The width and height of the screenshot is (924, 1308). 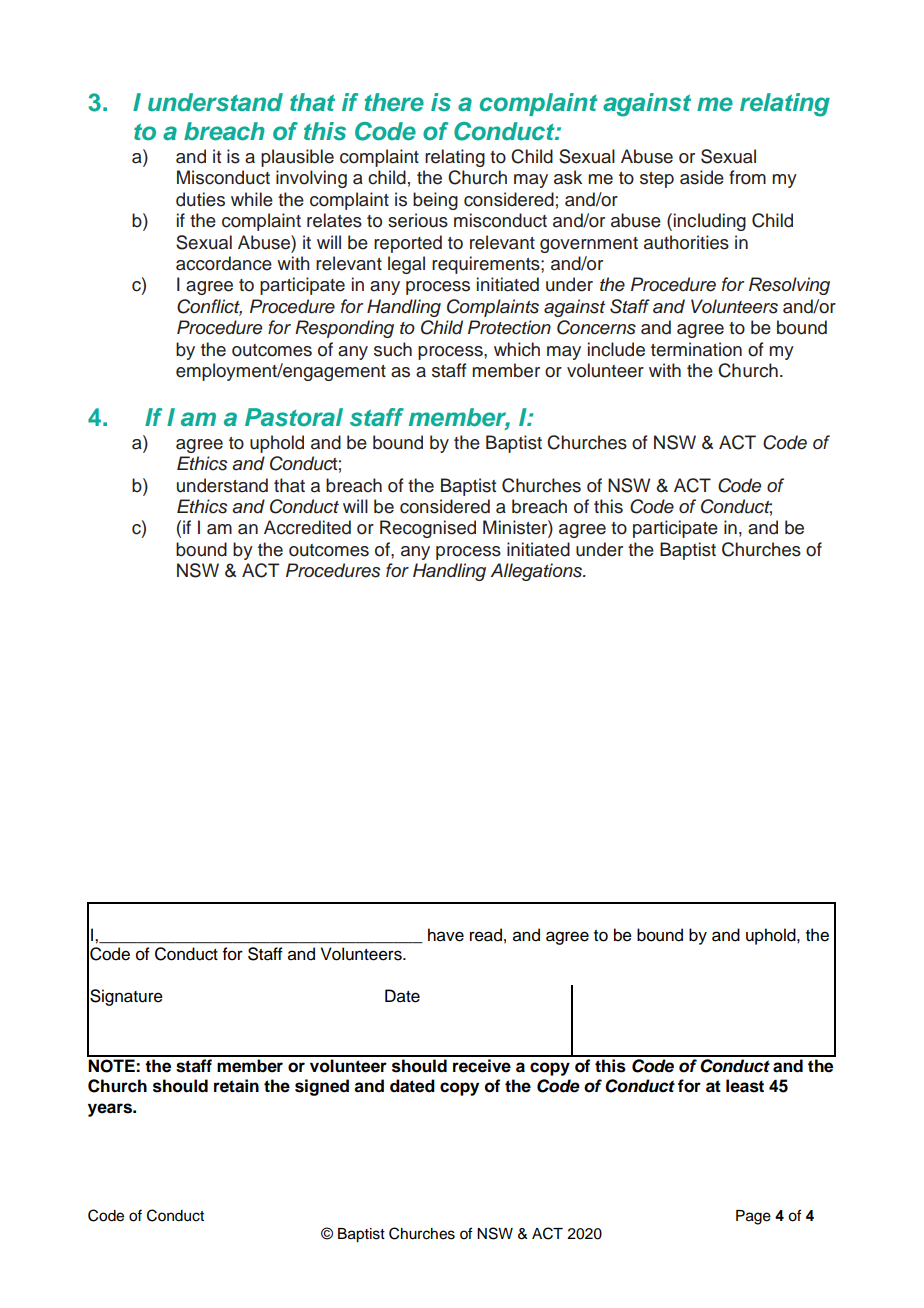 What do you see at coordinates (753, 1217) in the screenshot?
I see `Page` at bounding box center [753, 1217].
